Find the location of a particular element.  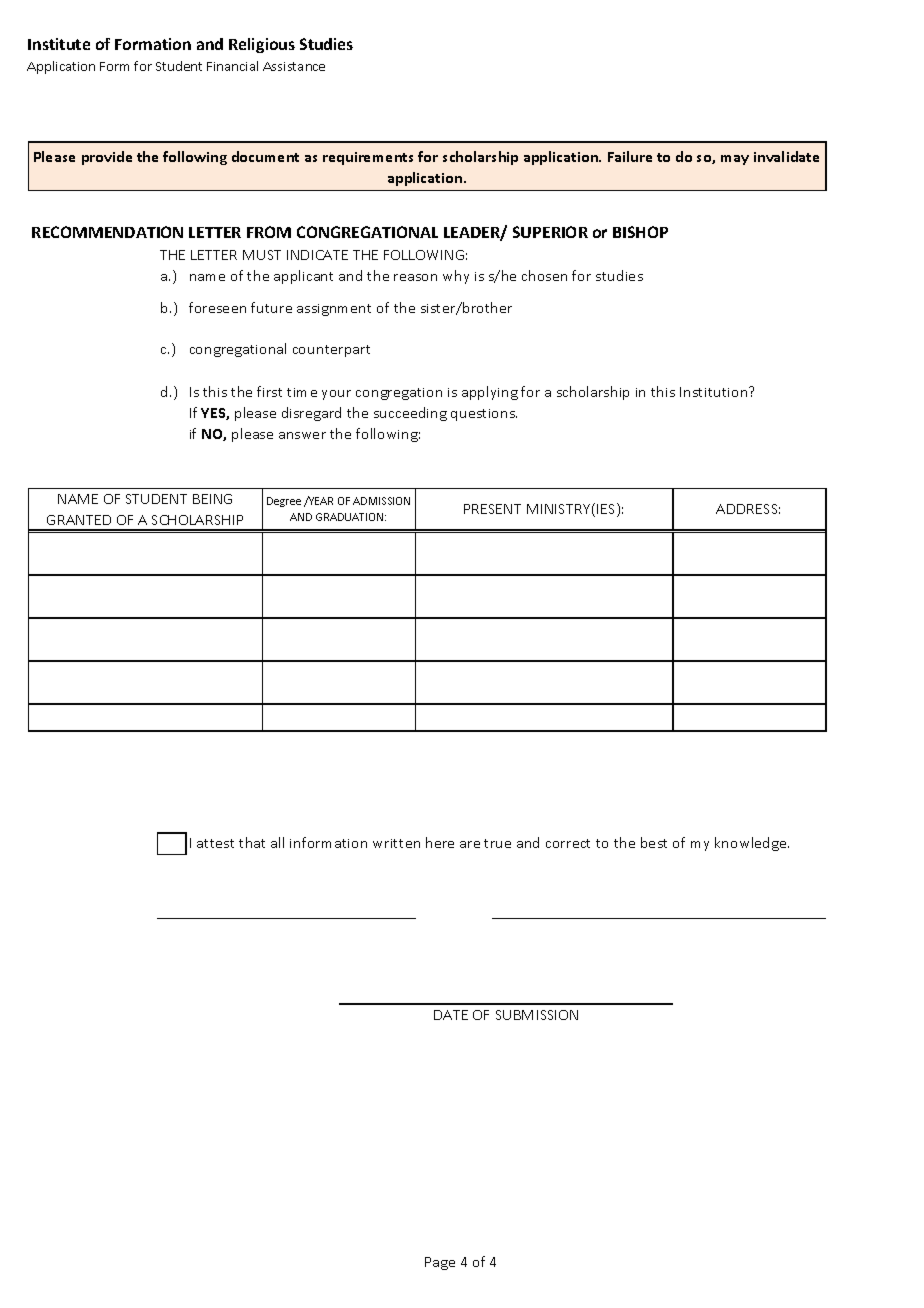

BEING is located at coordinates (212, 499).
